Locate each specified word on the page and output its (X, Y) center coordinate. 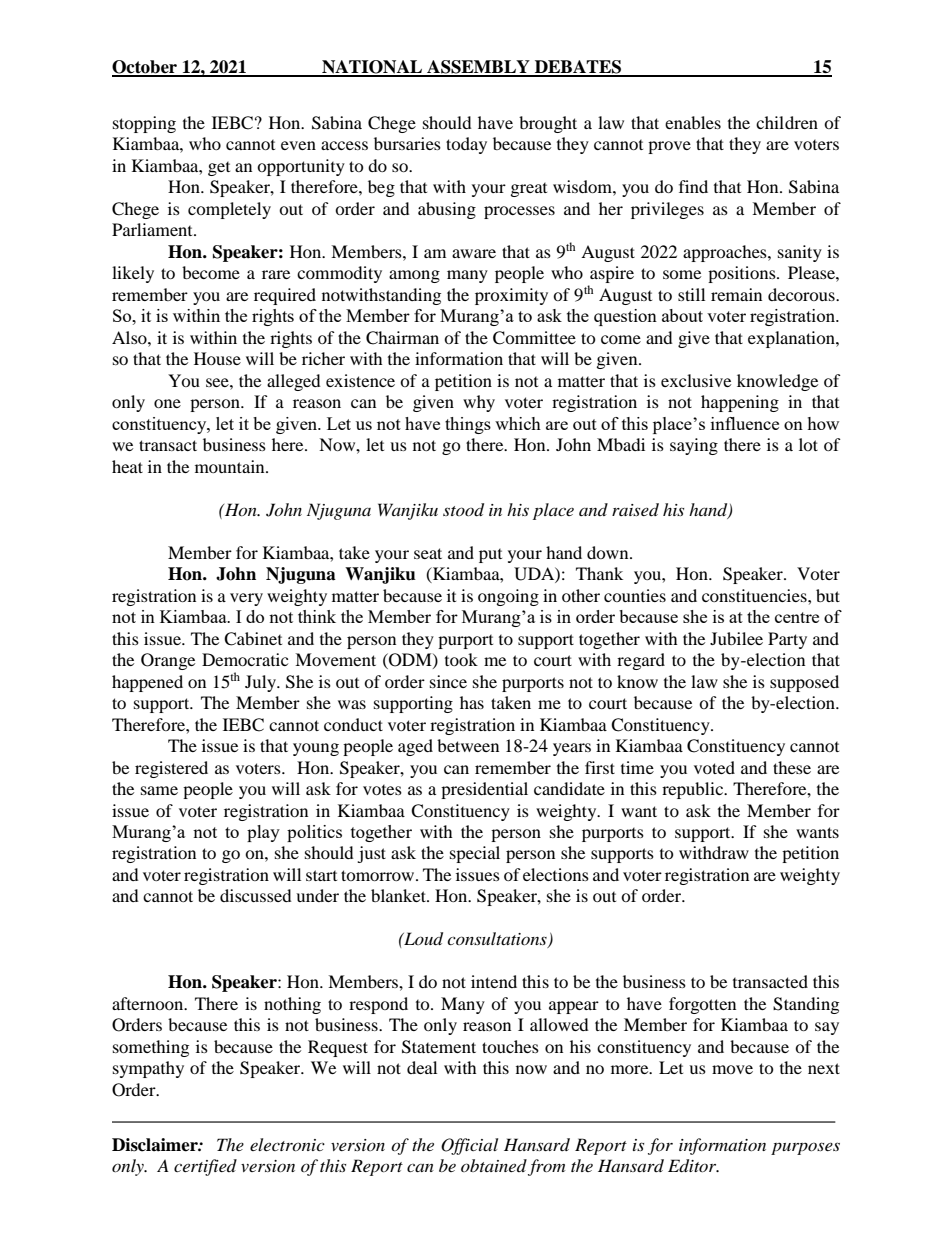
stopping (144, 124)
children (787, 122)
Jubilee (736, 638)
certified (205, 1167)
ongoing (508, 597)
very (246, 599)
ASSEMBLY (478, 68)
